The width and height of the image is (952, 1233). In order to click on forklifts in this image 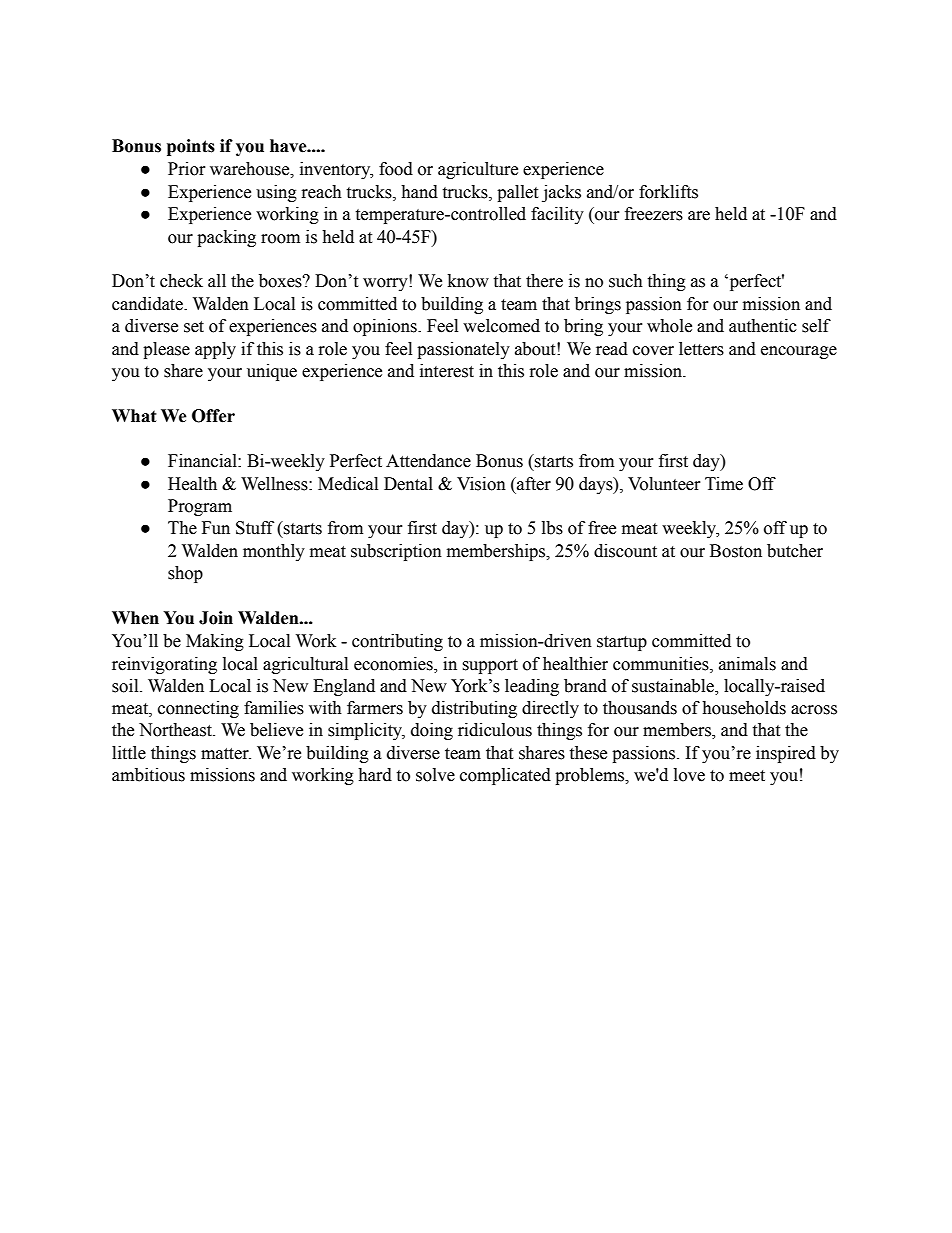, I will do `click(668, 192)`.
